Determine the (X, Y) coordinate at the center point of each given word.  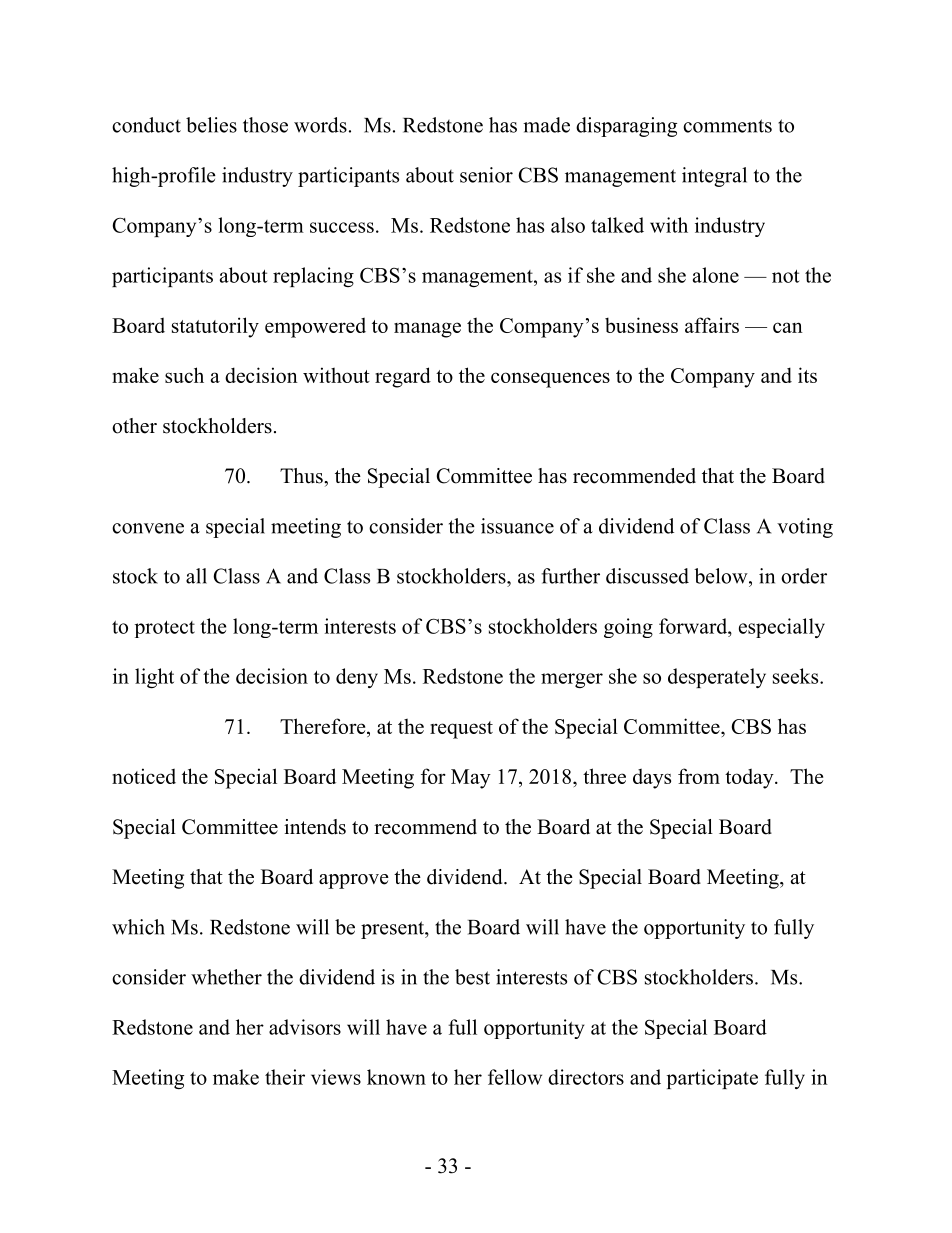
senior (486, 175)
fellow (515, 1077)
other (134, 426)
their (285, 1077)
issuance (517, 526)
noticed (144, 776)
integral (714, 177)
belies (211, 125)
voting (805, 528)
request (461, 730)
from (699, 776)
